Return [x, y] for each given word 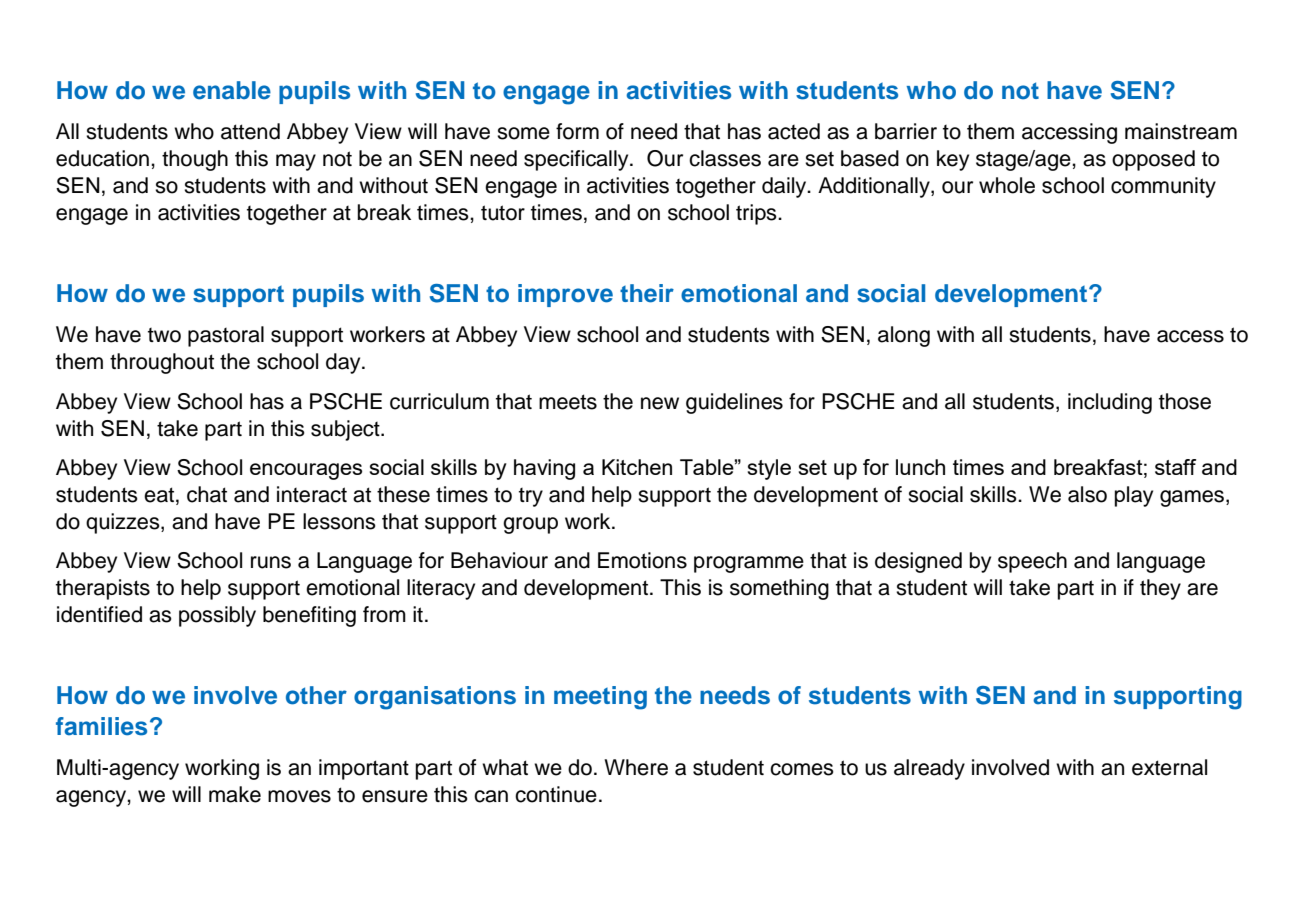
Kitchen [637, 467]
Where [636, 767]
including [1110, 403]
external [1169, 767]
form [577, 131]
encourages [306, 471]
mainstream [1181, 131]
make [235, 794]
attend [250, 131]
